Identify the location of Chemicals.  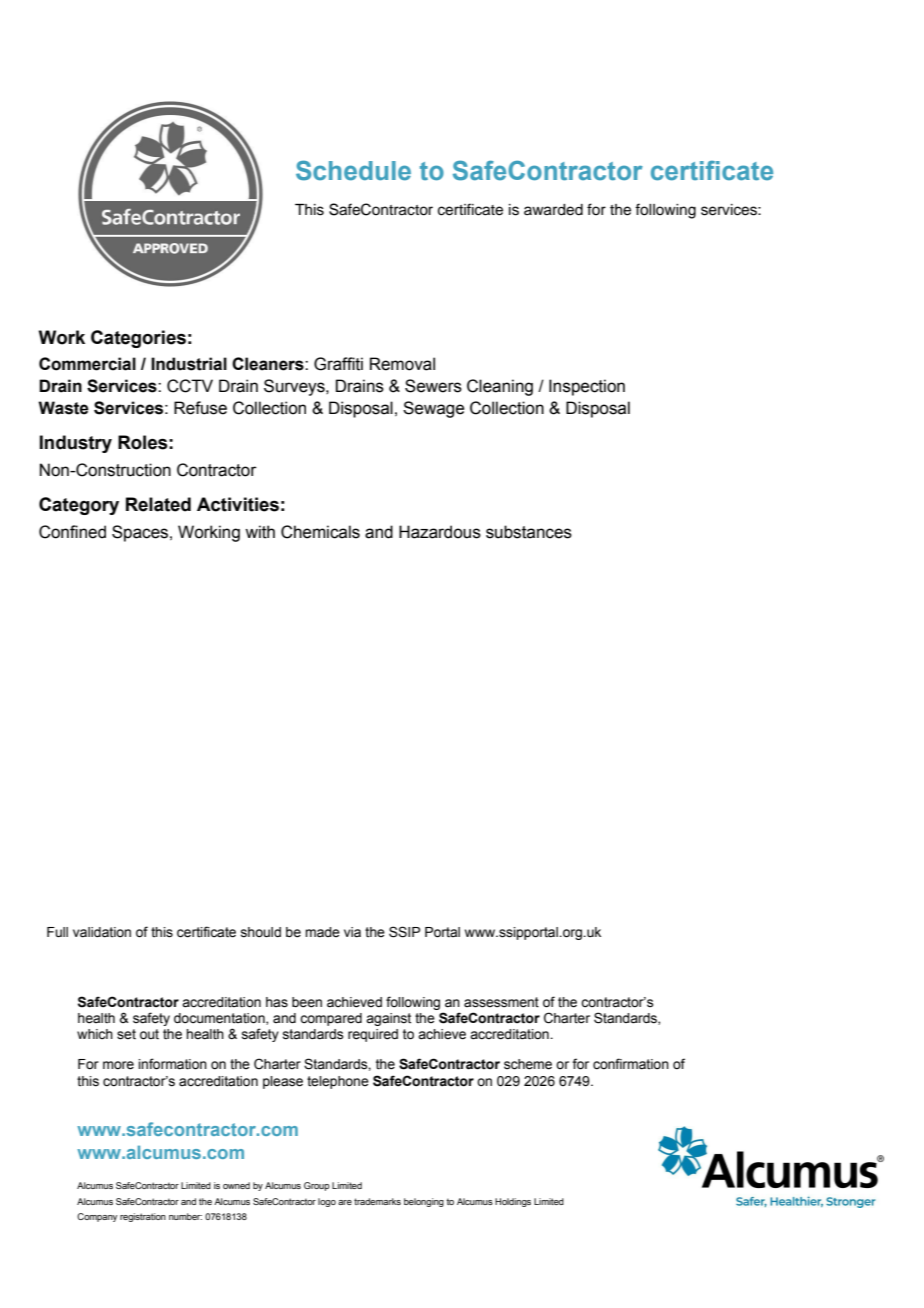
(320, 532).
